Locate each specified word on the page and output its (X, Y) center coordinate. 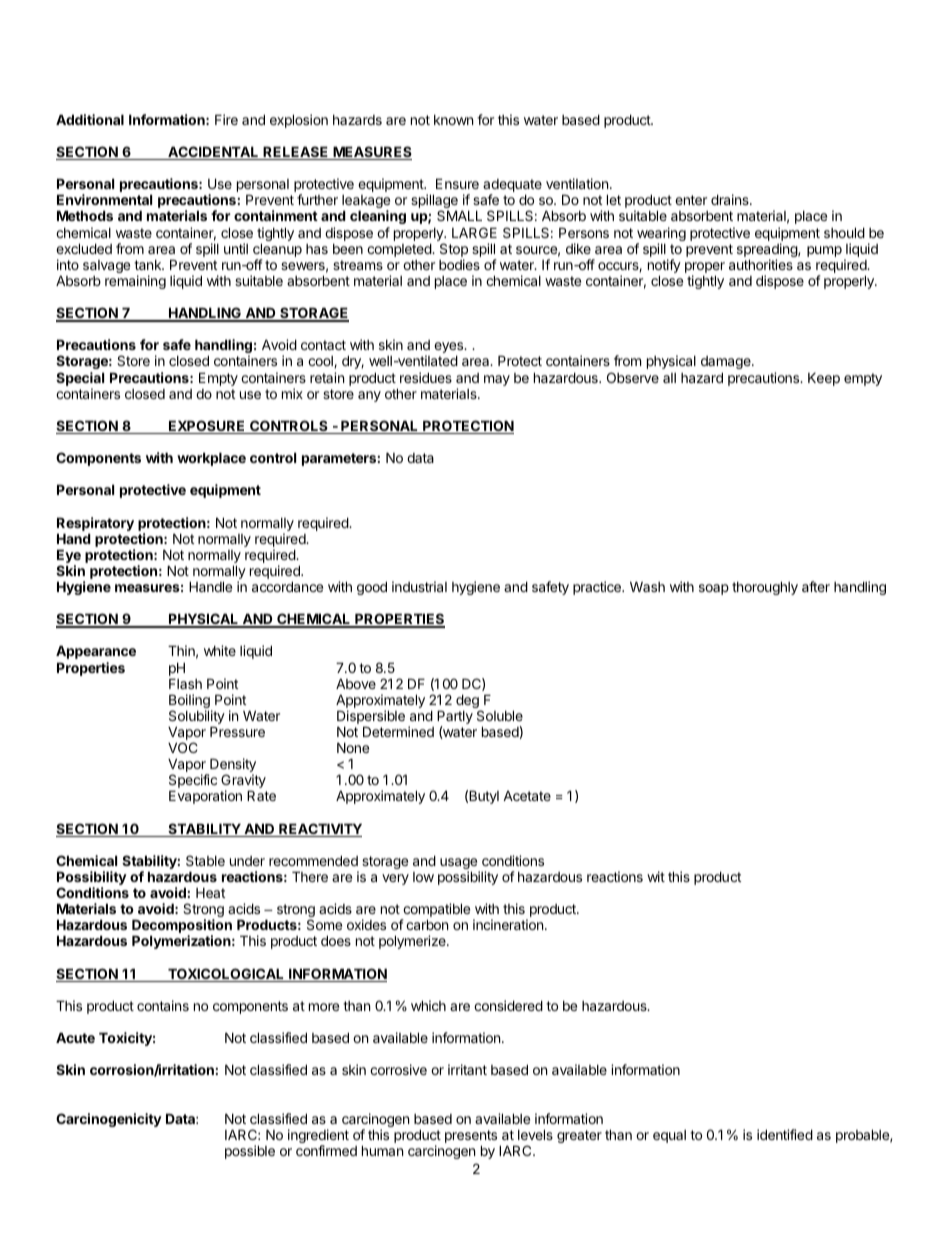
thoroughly (765, 588)
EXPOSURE (207, 427)
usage (460, 865)
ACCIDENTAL (213, 153)
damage (727, 362)
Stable (205, 860)
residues (426, 377)
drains (731, 199)
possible (250, 1152)
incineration (508, 924)
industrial (419, 586)
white (220, 650)
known (453, 120)
